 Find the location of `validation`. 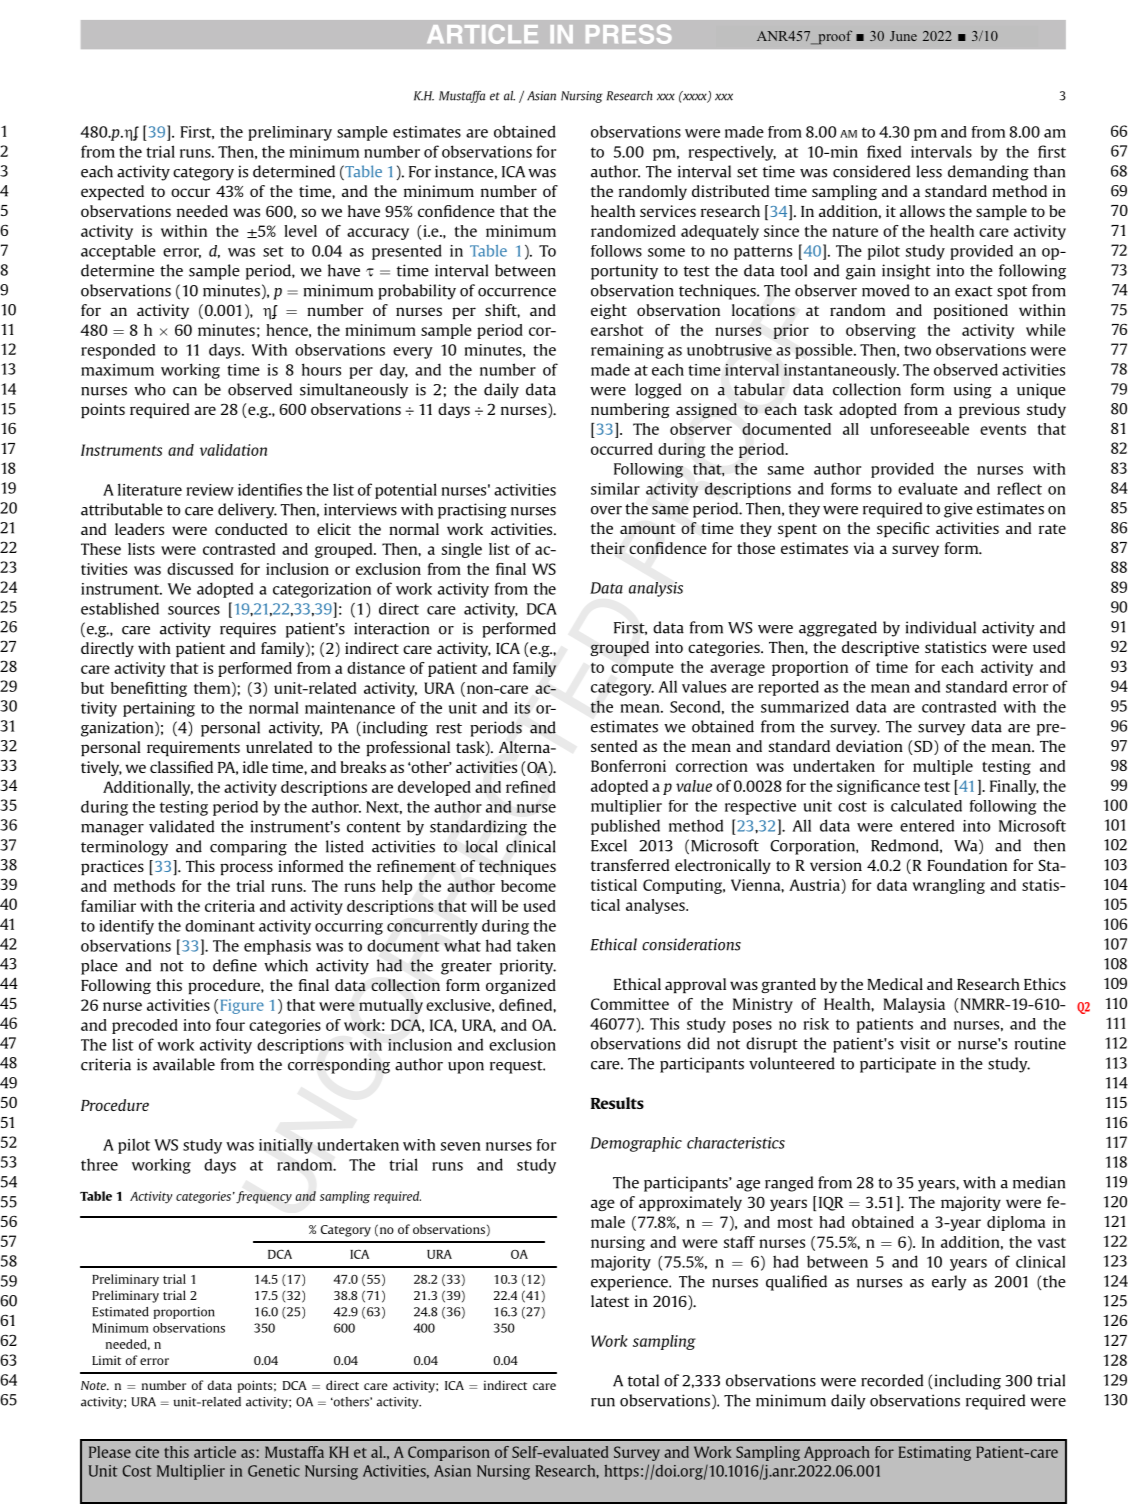

validation is located at coordinates (233, 450).
